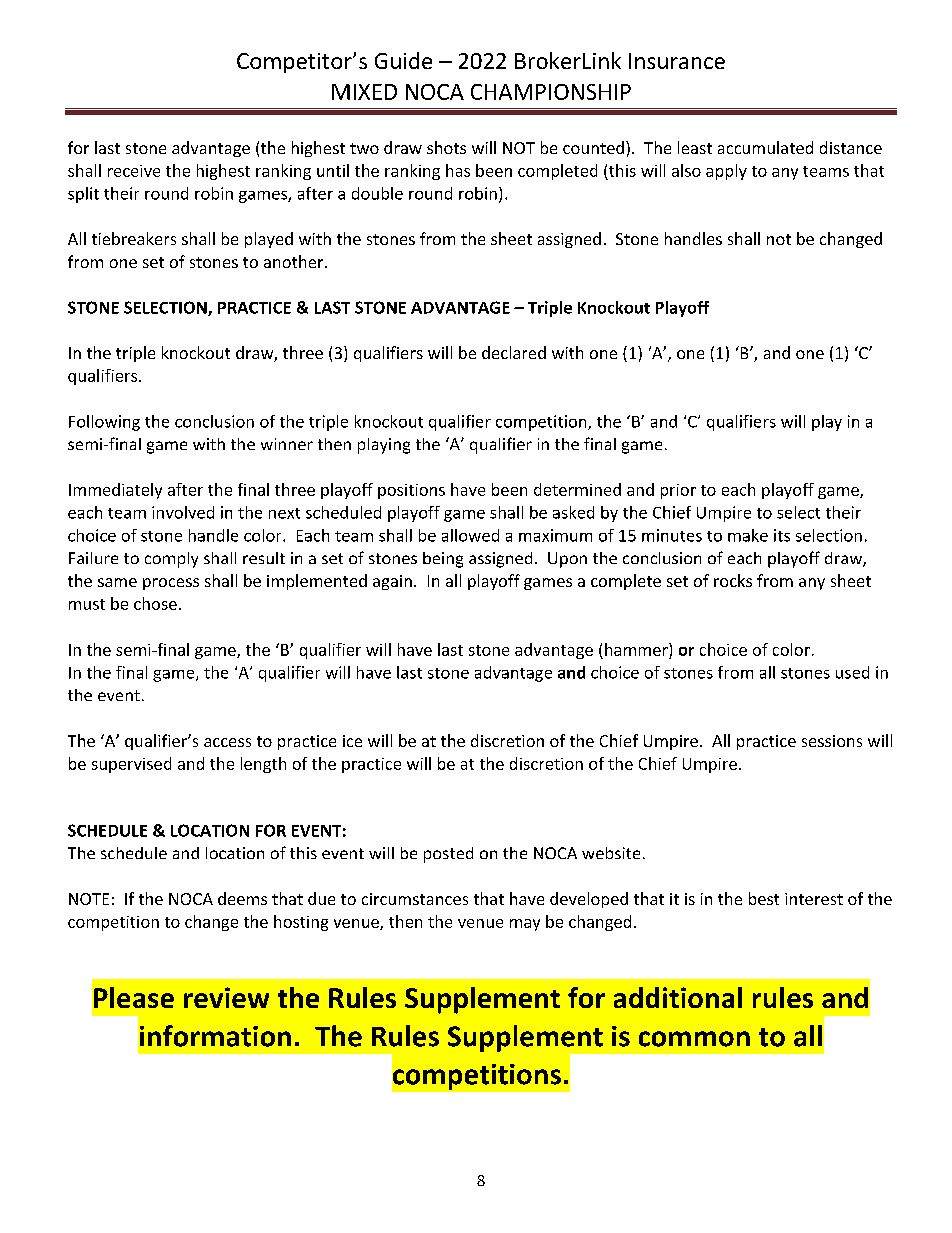 The image size is (952, 1233). Describe the element at coordinates (765, 147) in the page. I see `accumulated` at that location.
